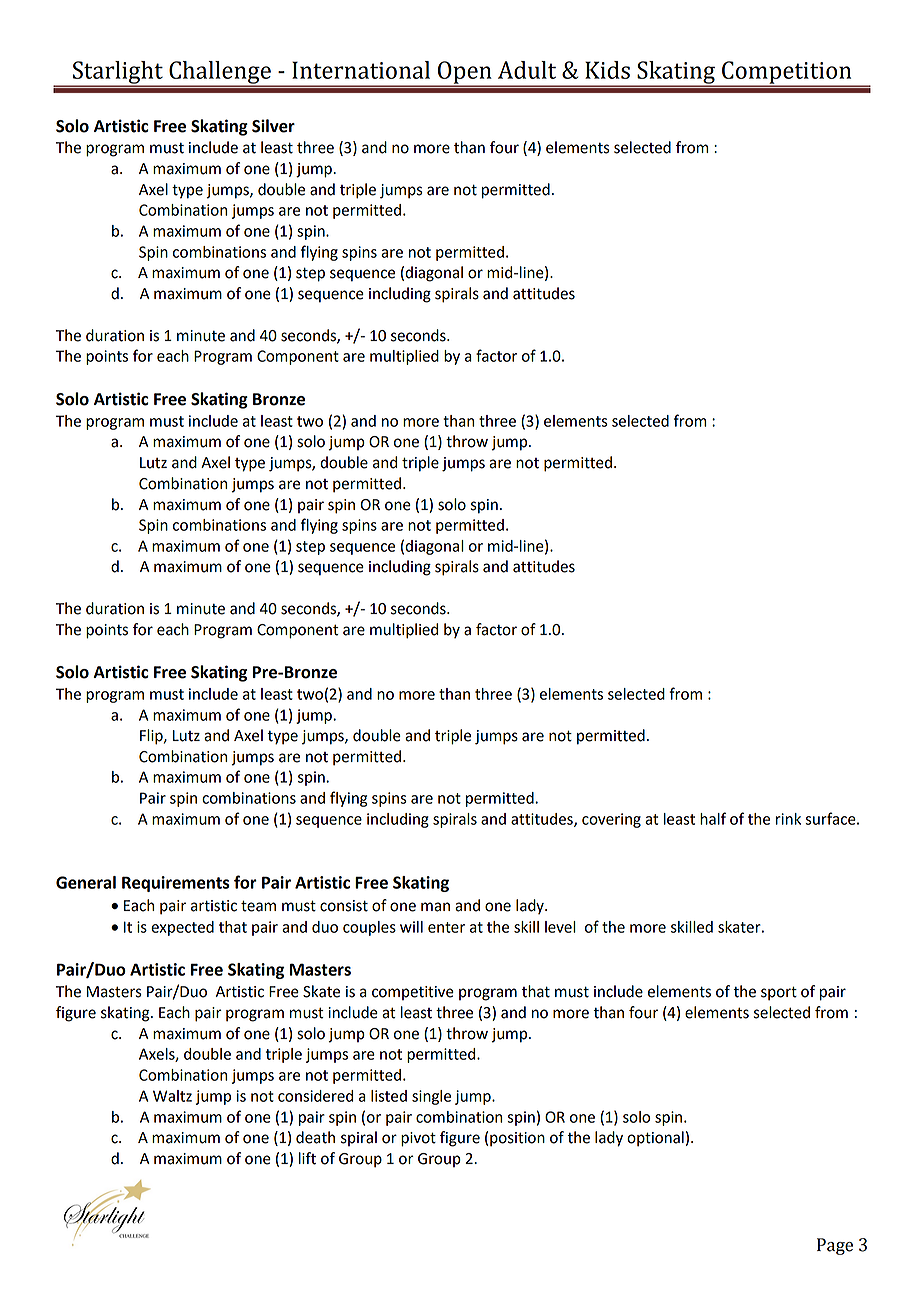  Describe the element at coordinates (273, 126) in the image. I see `Silver` at that location.
